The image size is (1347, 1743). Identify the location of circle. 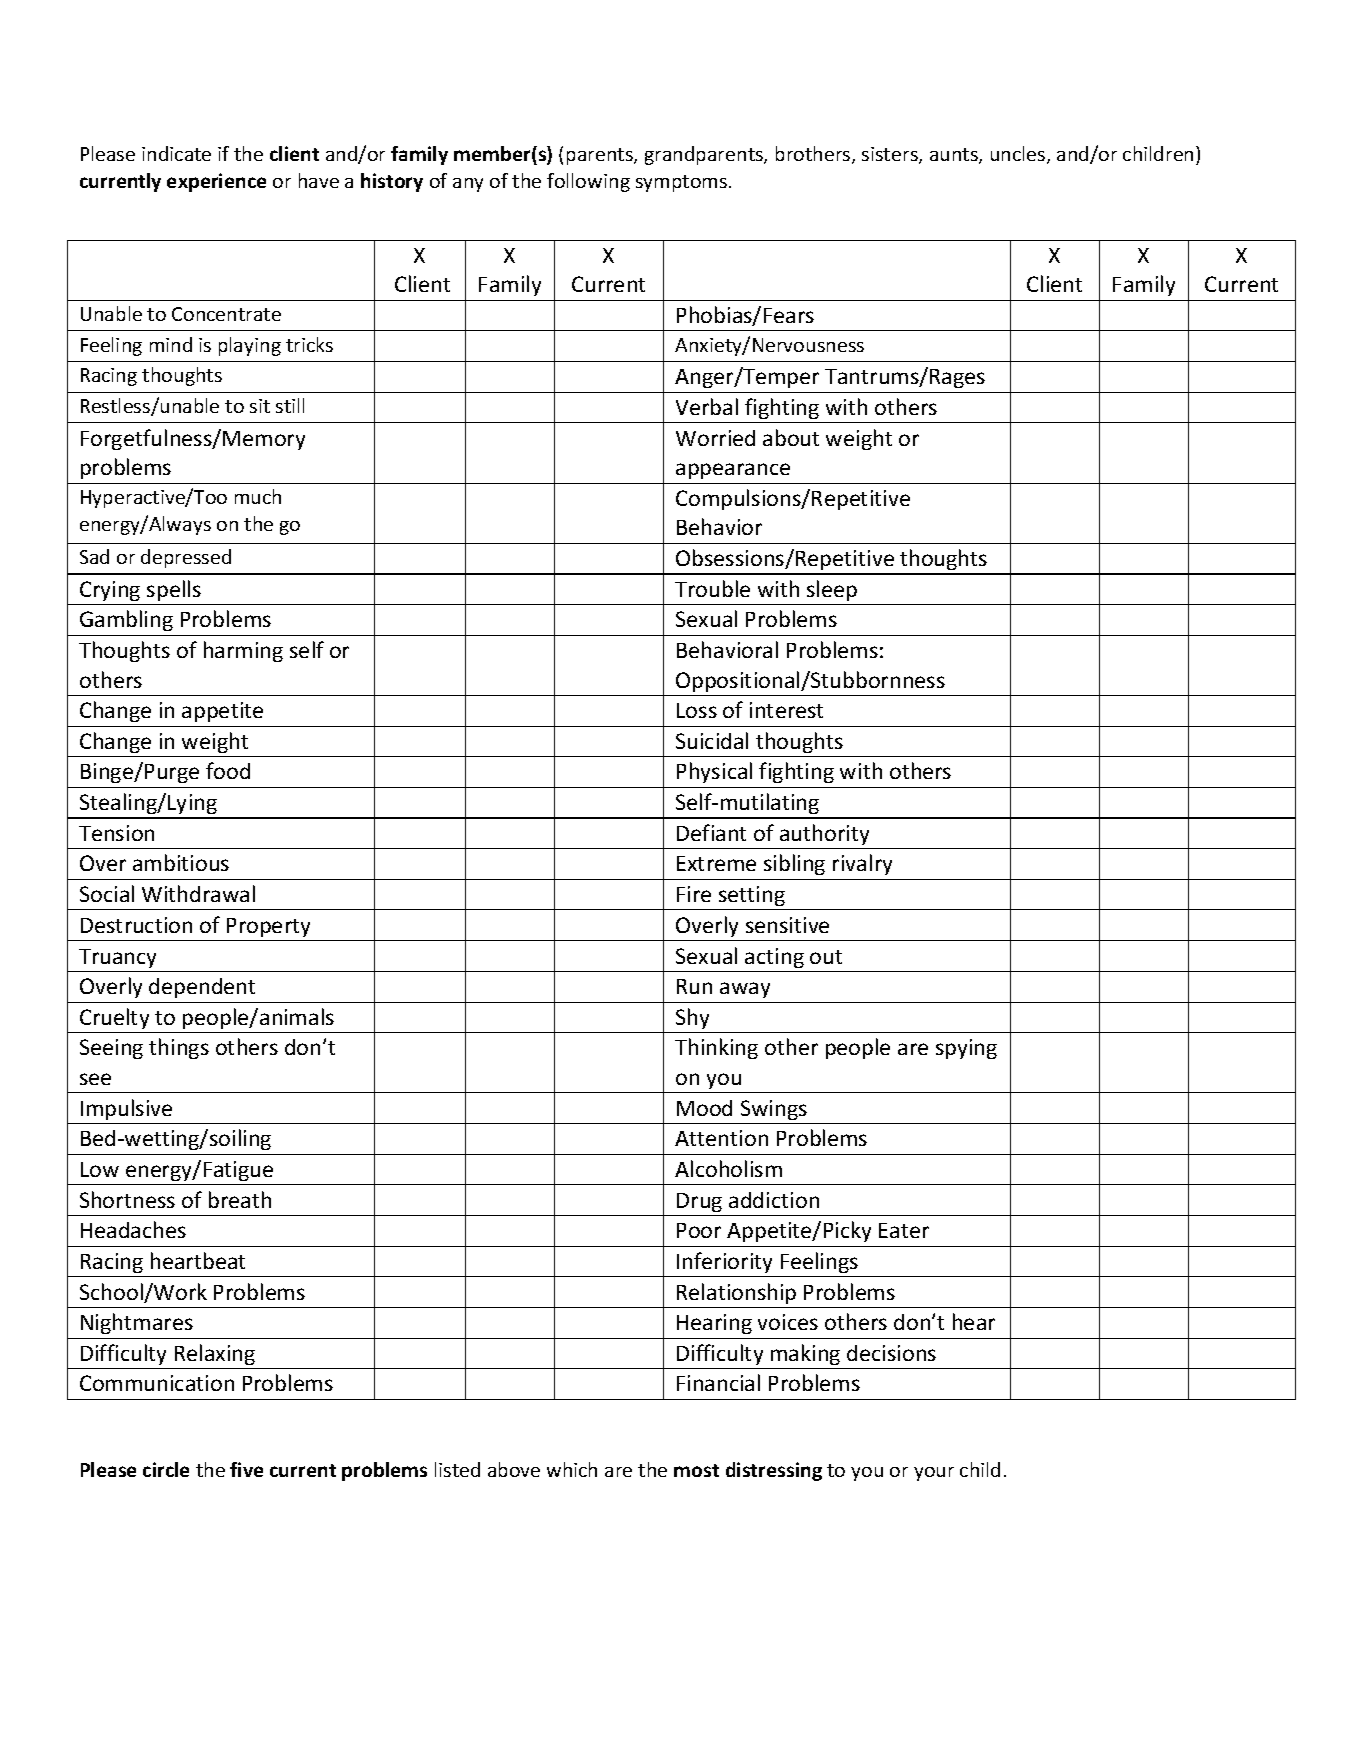
(166, 1469).
